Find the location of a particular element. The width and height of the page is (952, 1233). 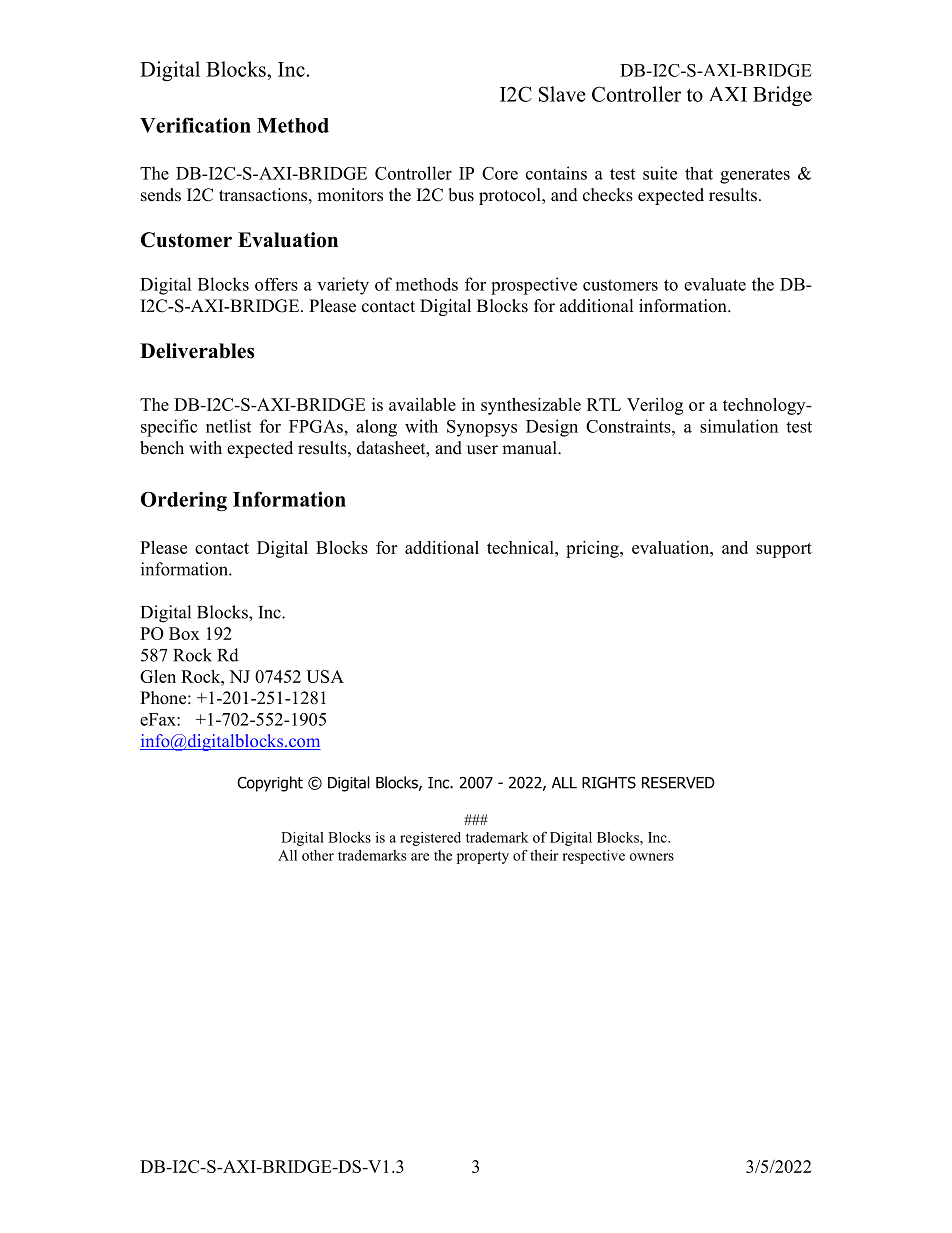

that is located at coordinates (699, 173).
